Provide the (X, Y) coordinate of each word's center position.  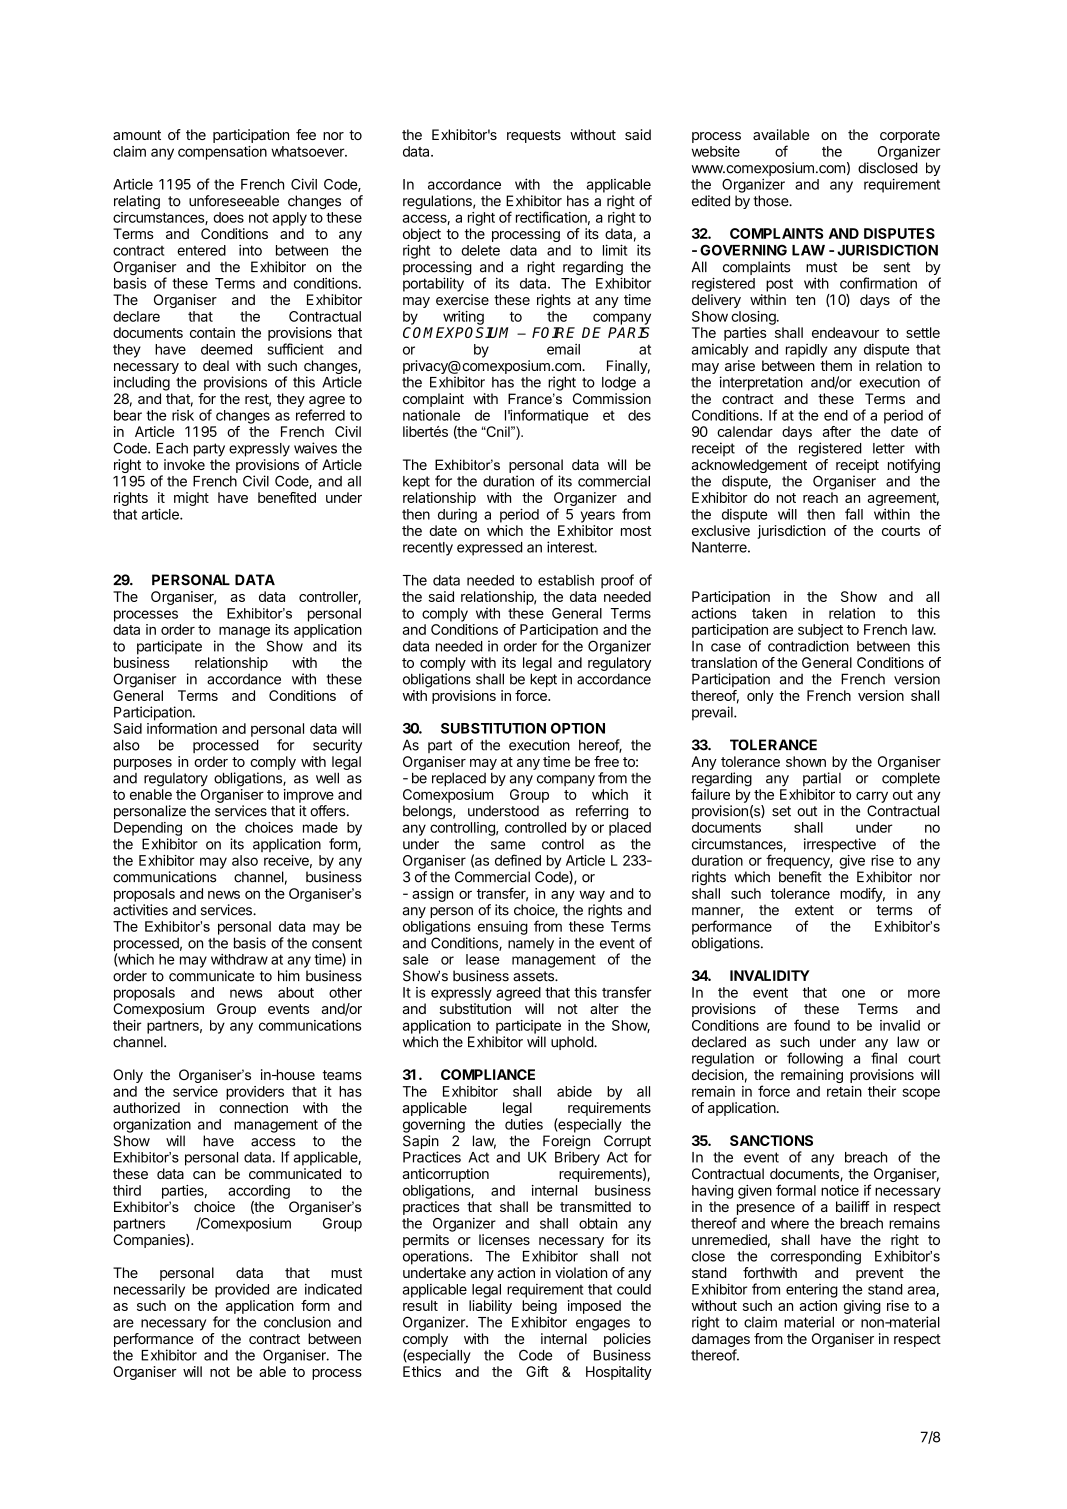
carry (872, 797)
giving (862, 1307)
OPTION (578, 728)
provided (242, 1291)
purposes (143, 764)
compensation (222, 153)
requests (534, 136)
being (539, 1308)
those (772, 201)
